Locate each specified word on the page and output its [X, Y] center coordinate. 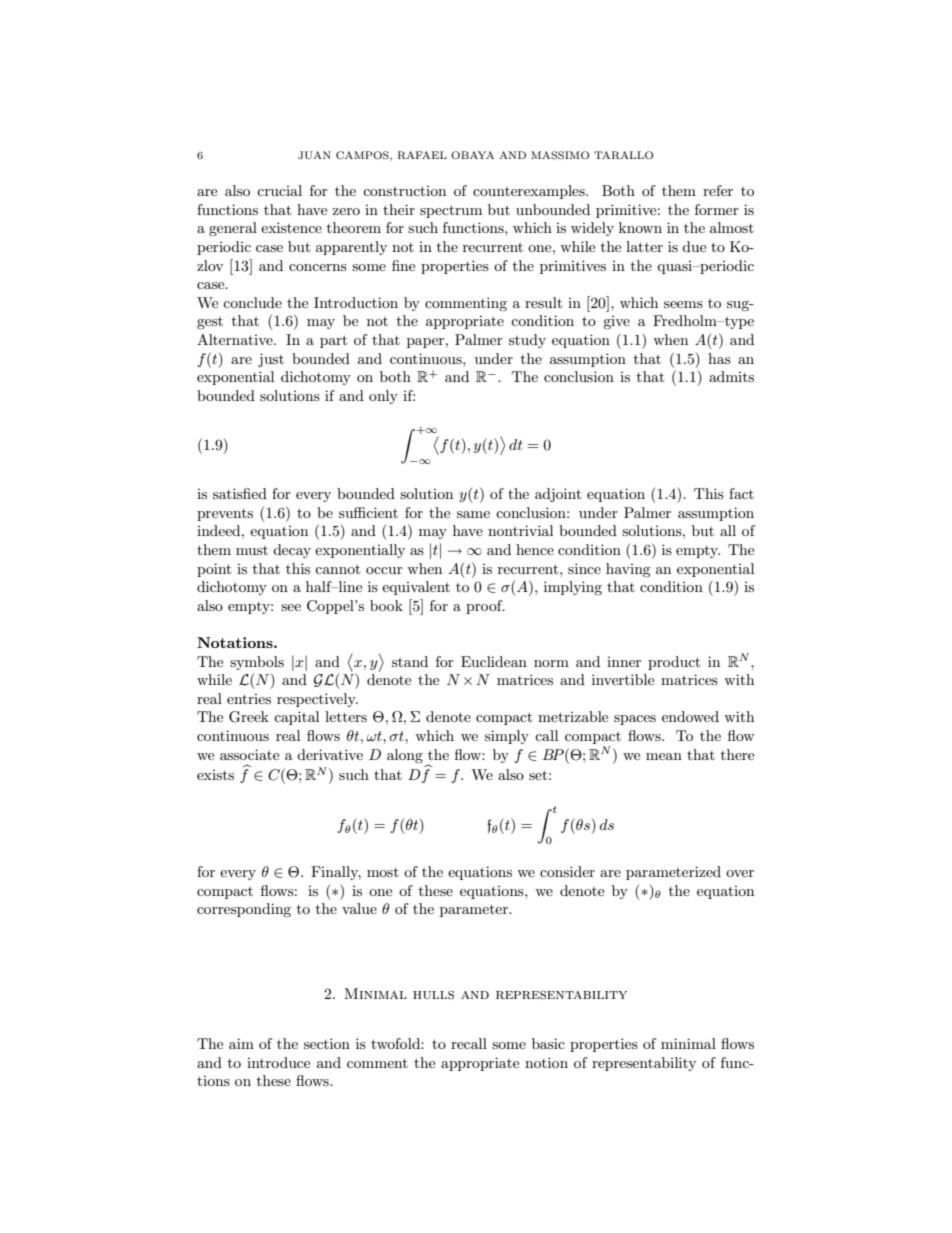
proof [485, 607]
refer [718, 190]
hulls [433, 995]
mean [664, 756]
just [271, 360]
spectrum [451, 211]
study [527, 341]
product [674, 663]
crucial [279, 190]
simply [507, 737]
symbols [257, 663]
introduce [278, 1062]
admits [731, 376]
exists [215, 775]
